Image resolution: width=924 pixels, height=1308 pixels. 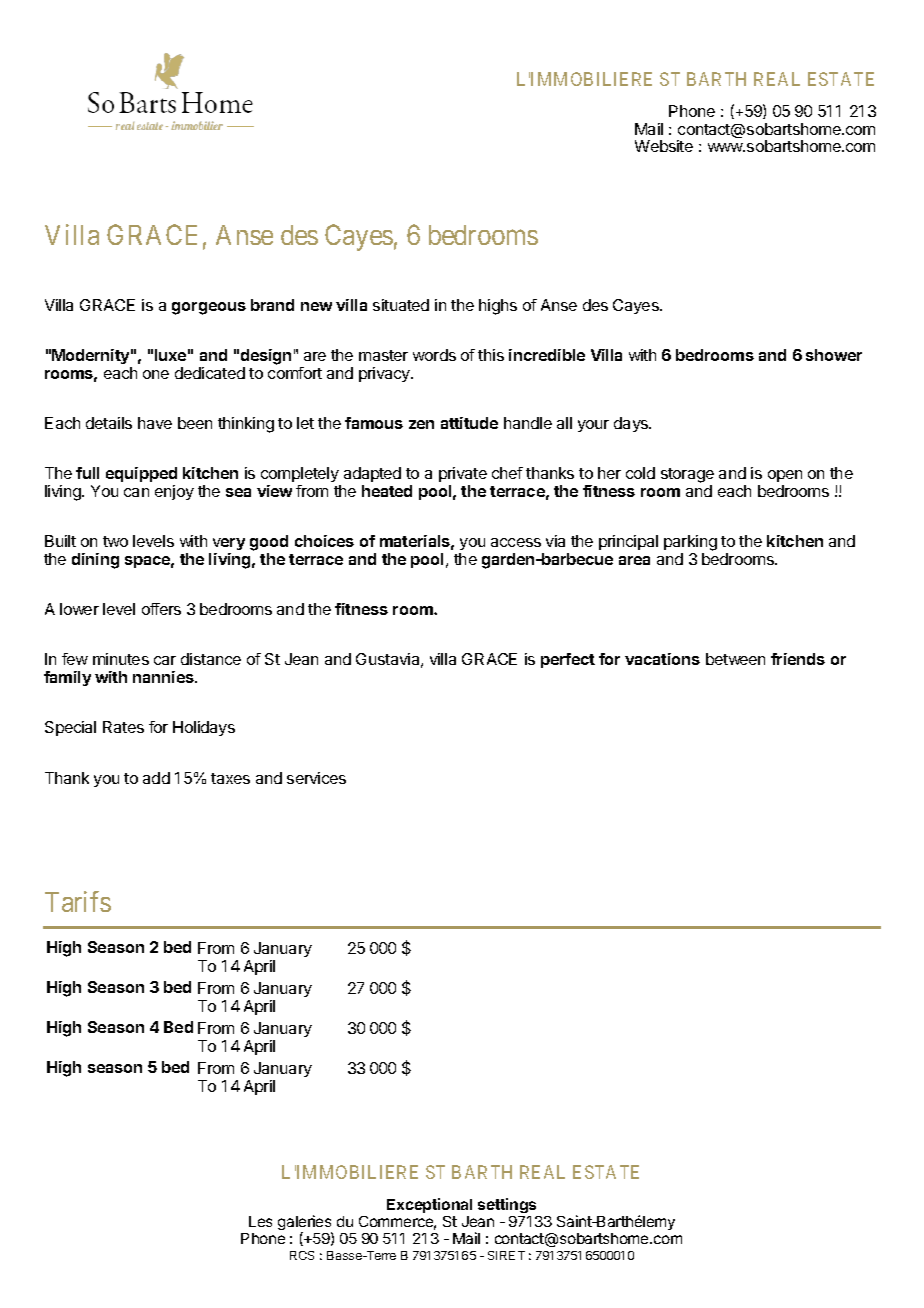 What do you see at coordinates (260, 1221) in the page?
I see `Les` at bounding box center [260, 1221].
